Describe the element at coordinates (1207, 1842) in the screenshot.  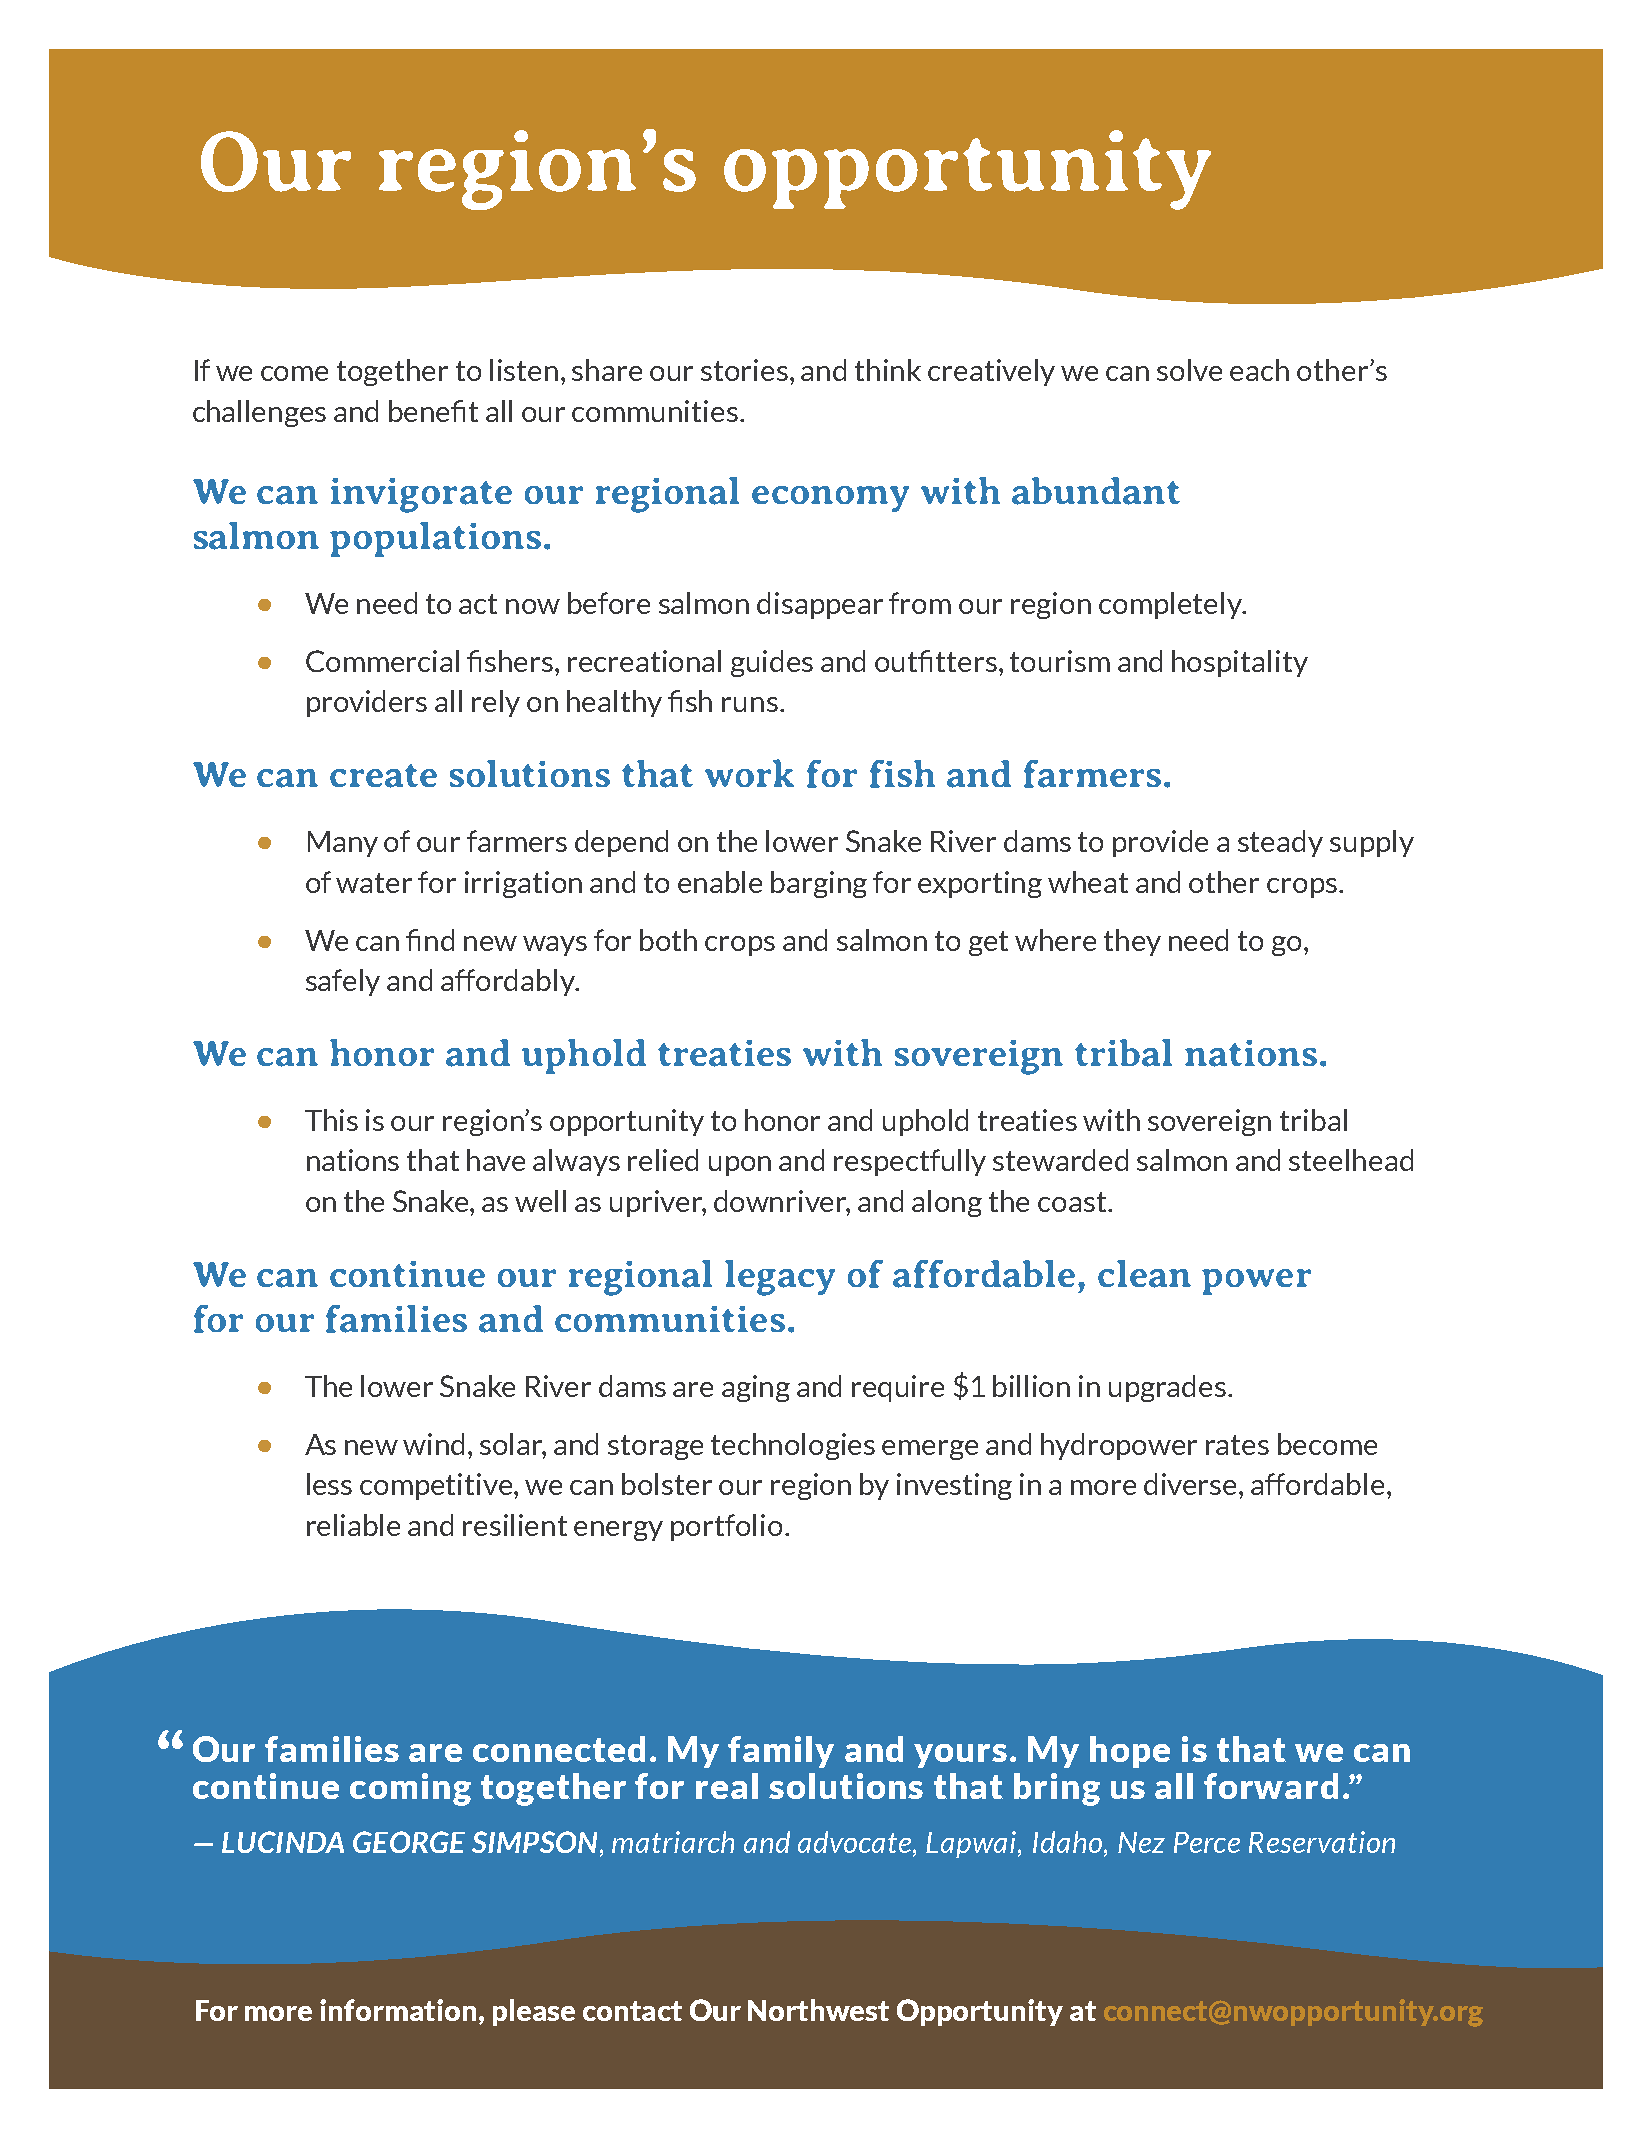
I see `Perce` at that location.
